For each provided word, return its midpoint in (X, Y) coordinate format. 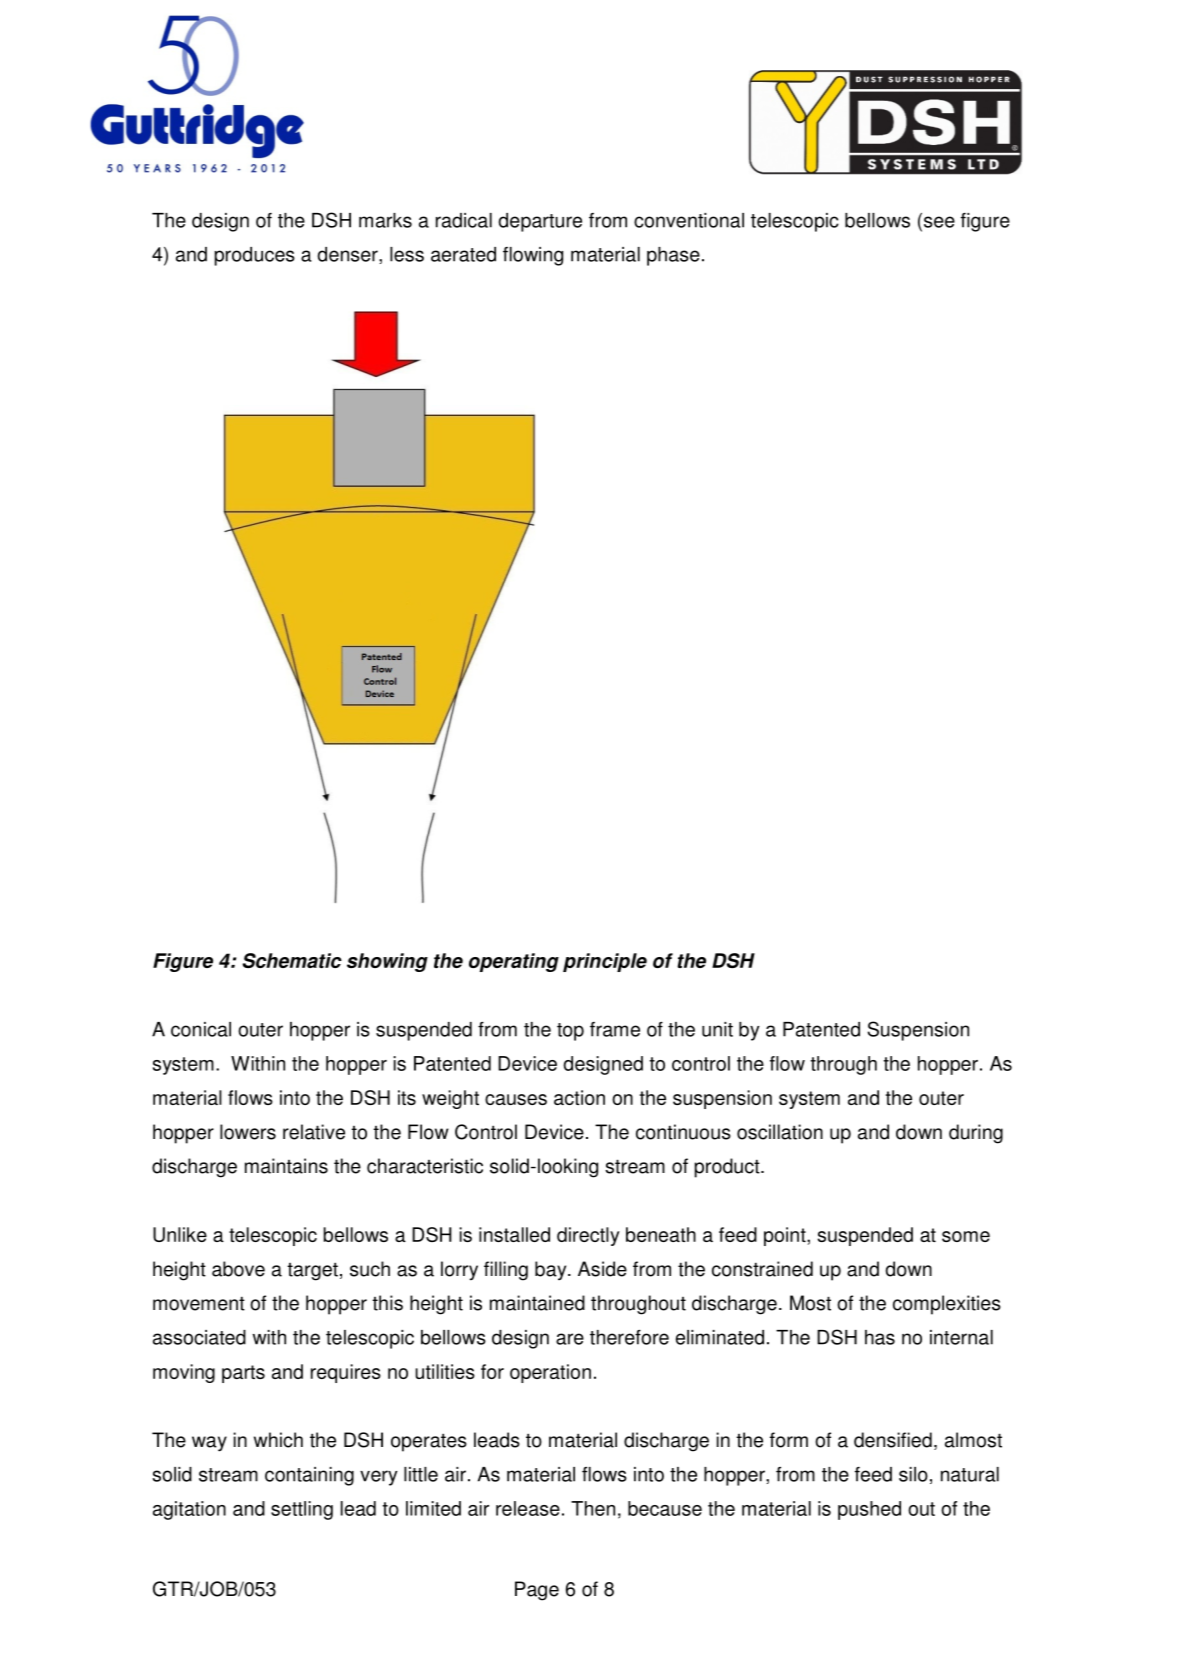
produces (255, 256)
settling (302, 1510)
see (938, 222)
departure (540, 222)
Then (593, 1508)
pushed (869, 1510)
